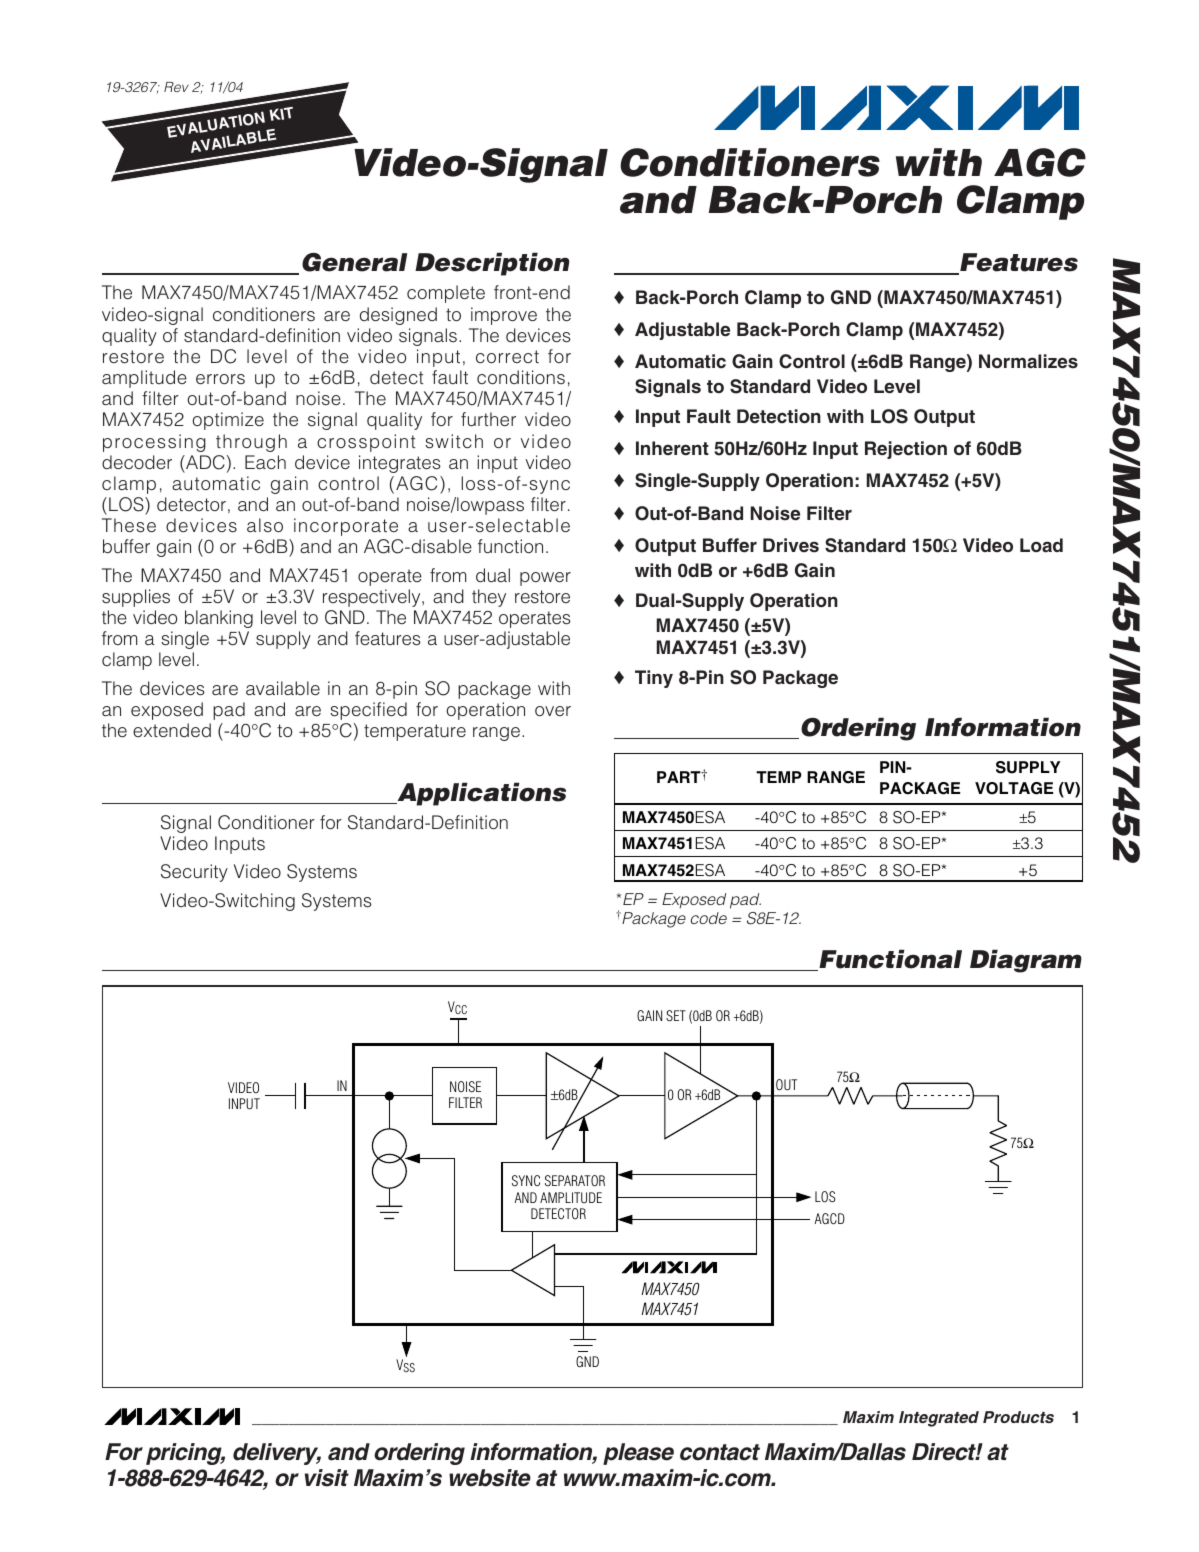 The image size is (1199, 1552). What do you see at coordinates (672, 448) in the document?
I see `Inherent` at bounding box center [672, 448].
